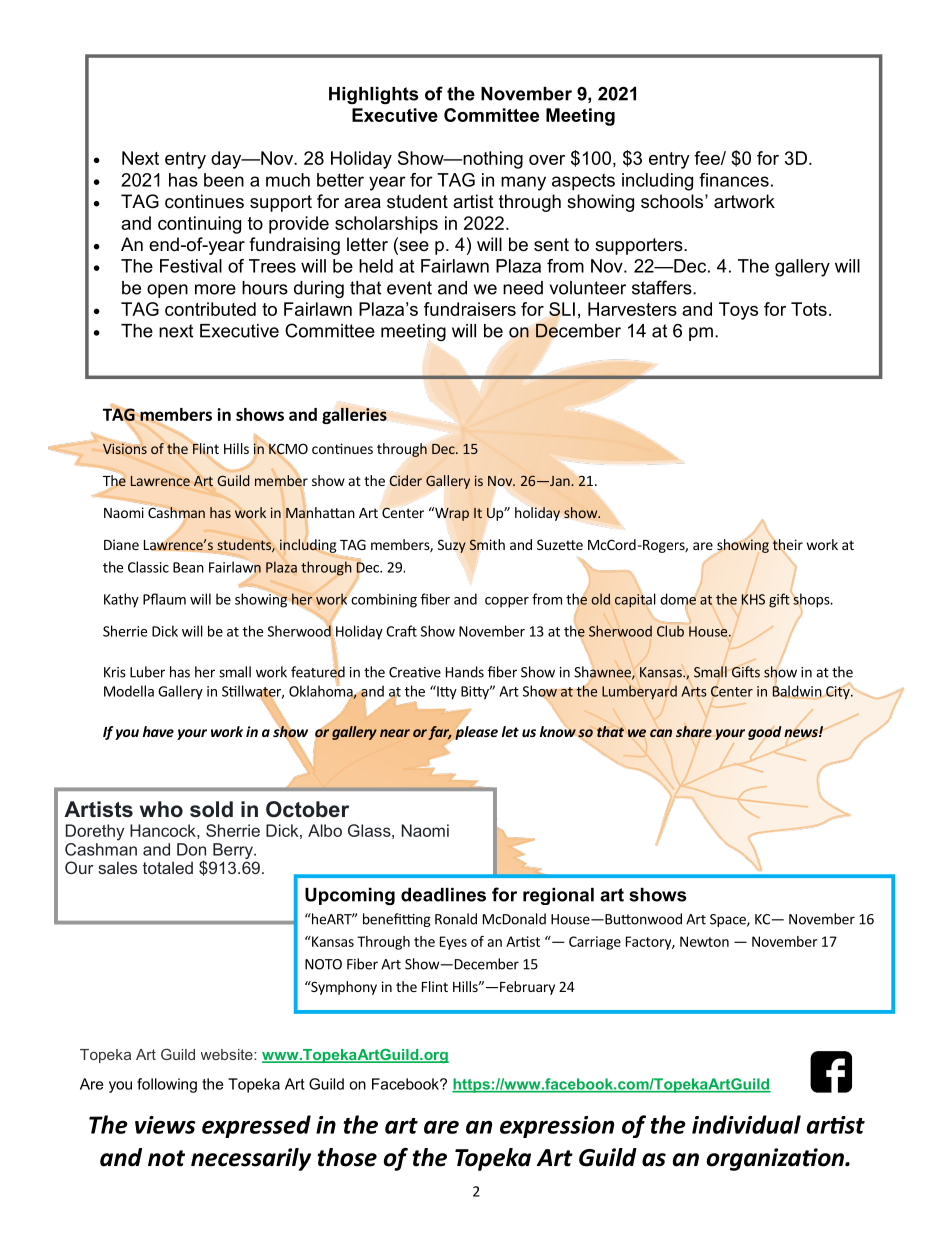  Describe the element at coordinates (470, 309) in the screenshot. I see `fundraisers` at that location.
